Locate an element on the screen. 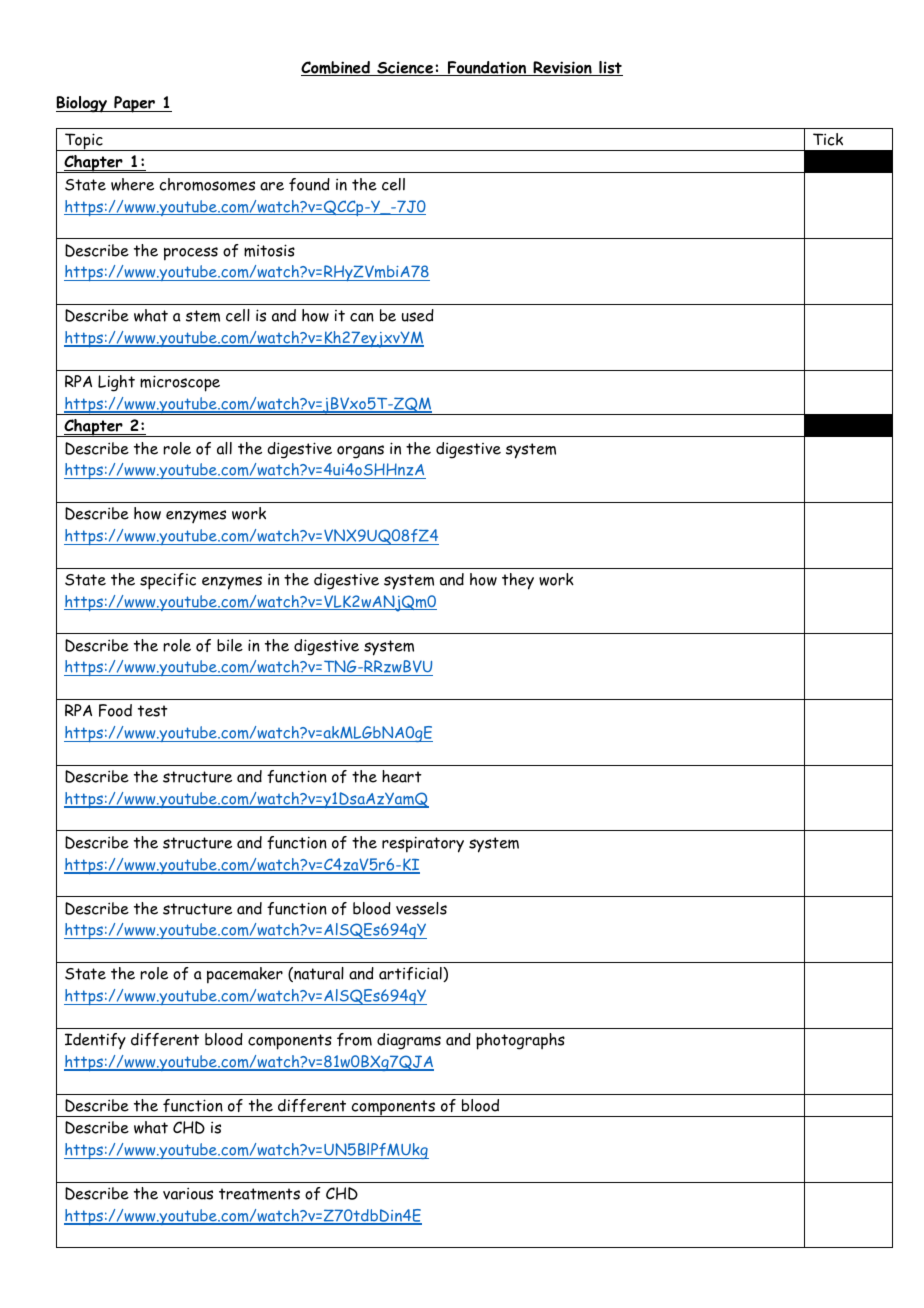 This screenshot has width=924, height=1308. test is located at coordinates (153, 711).
